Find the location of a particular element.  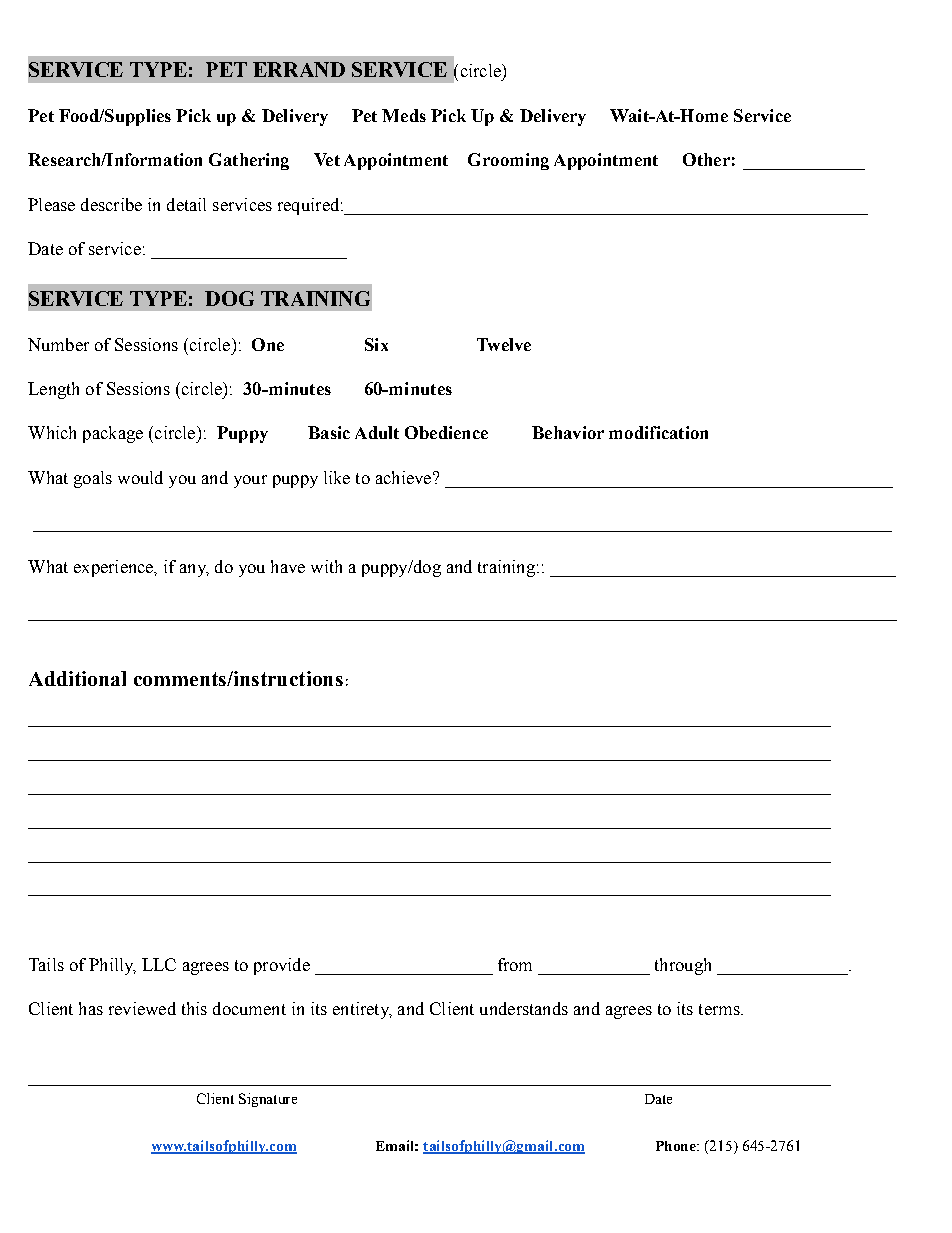

Signature is located at coordinates (268, 1100).
